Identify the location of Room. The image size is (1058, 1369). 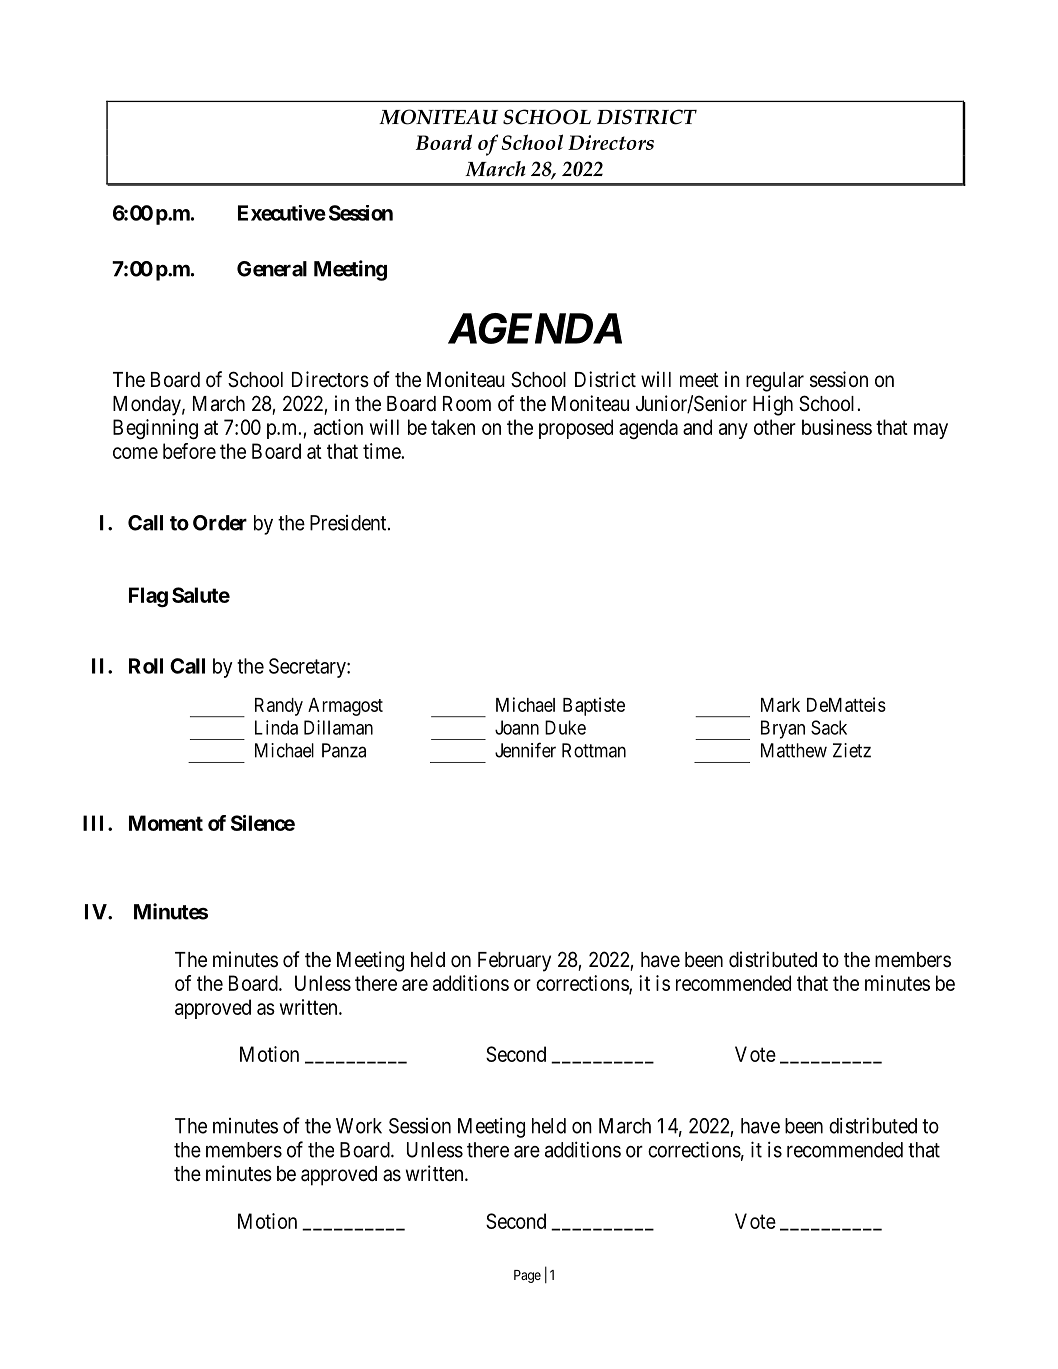
(467, 403).
